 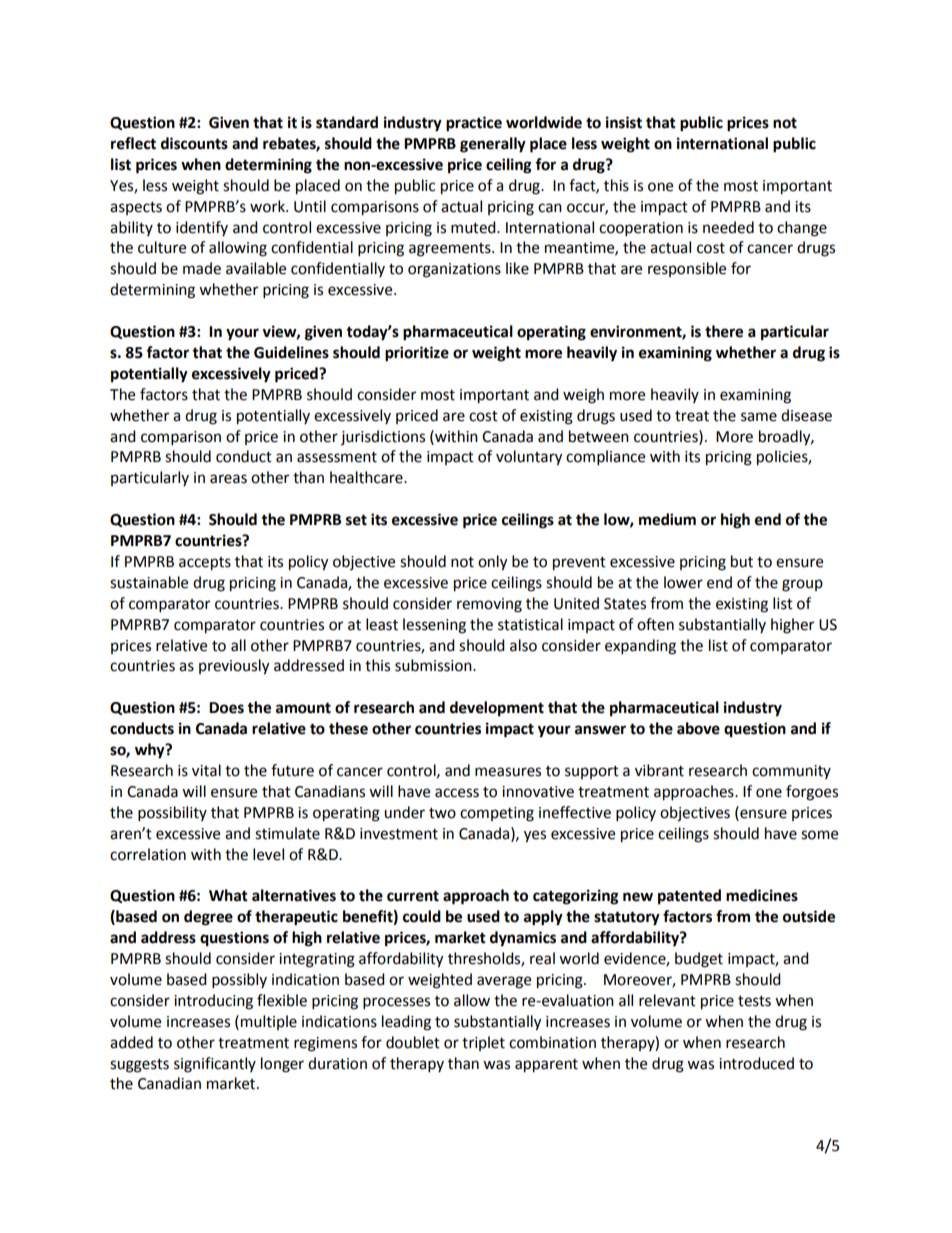 I want to click on significantly, so click(x=215, y=1065).
